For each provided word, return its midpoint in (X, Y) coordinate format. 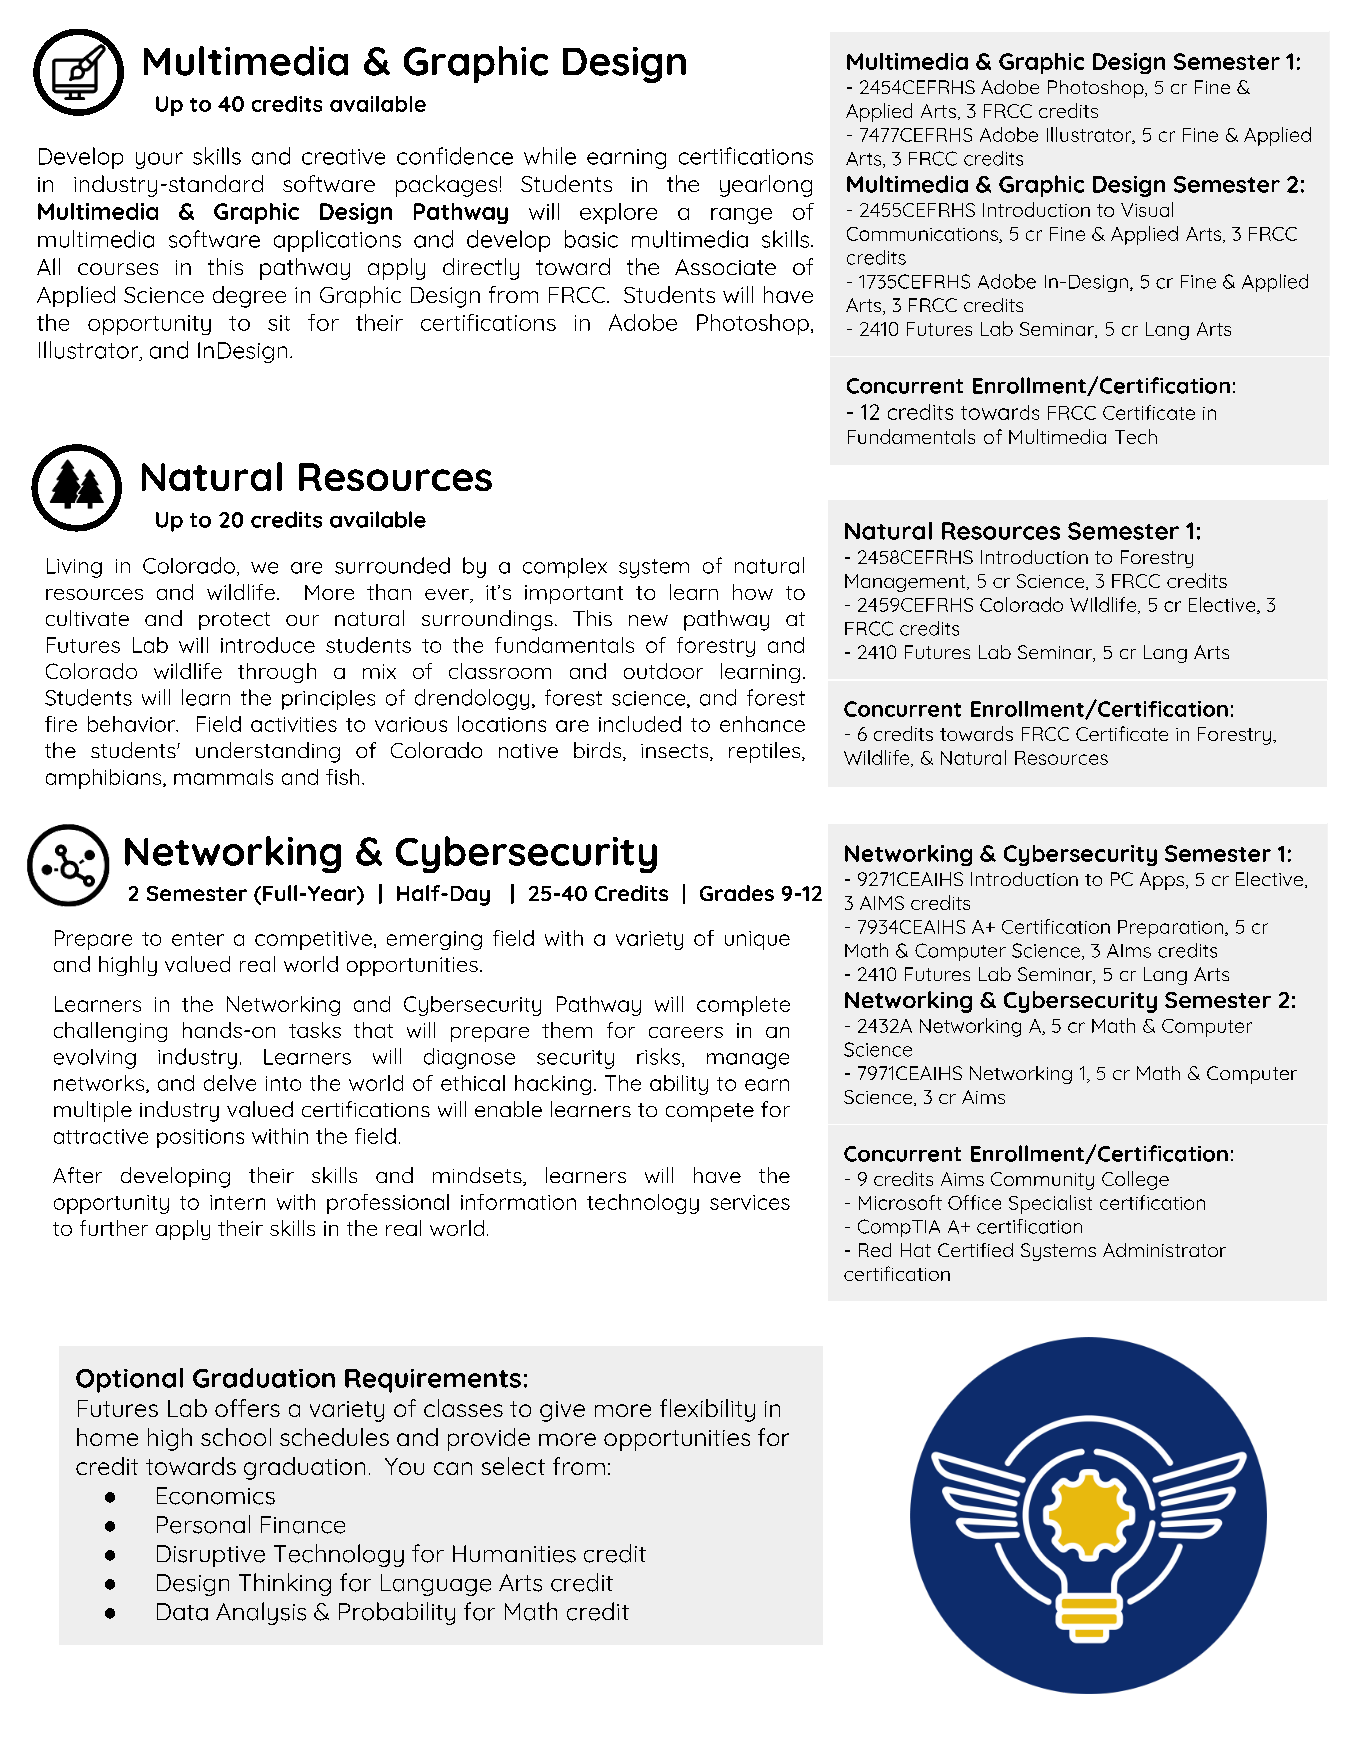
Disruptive (211, 1556)
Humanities (514, 1554)
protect (234, 621)
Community (1042, 1181)
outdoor (663, 671)
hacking (553, 1085)
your (159, 160)
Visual (1147, 209)
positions (200, 1138)
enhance (762, 724)
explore (618, 213)
